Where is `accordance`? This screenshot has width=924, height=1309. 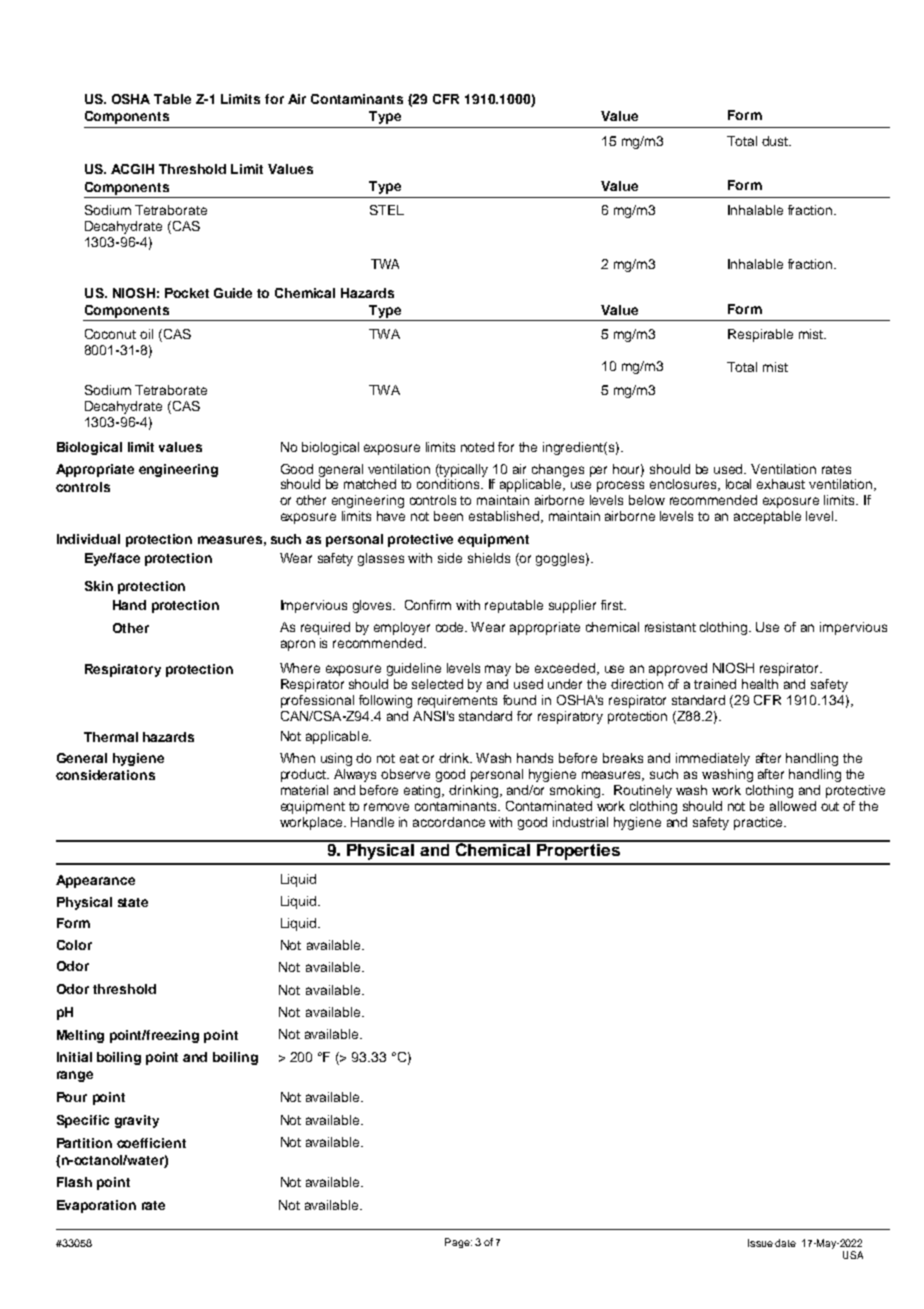 accordance is located at coordinates (449, 822).
